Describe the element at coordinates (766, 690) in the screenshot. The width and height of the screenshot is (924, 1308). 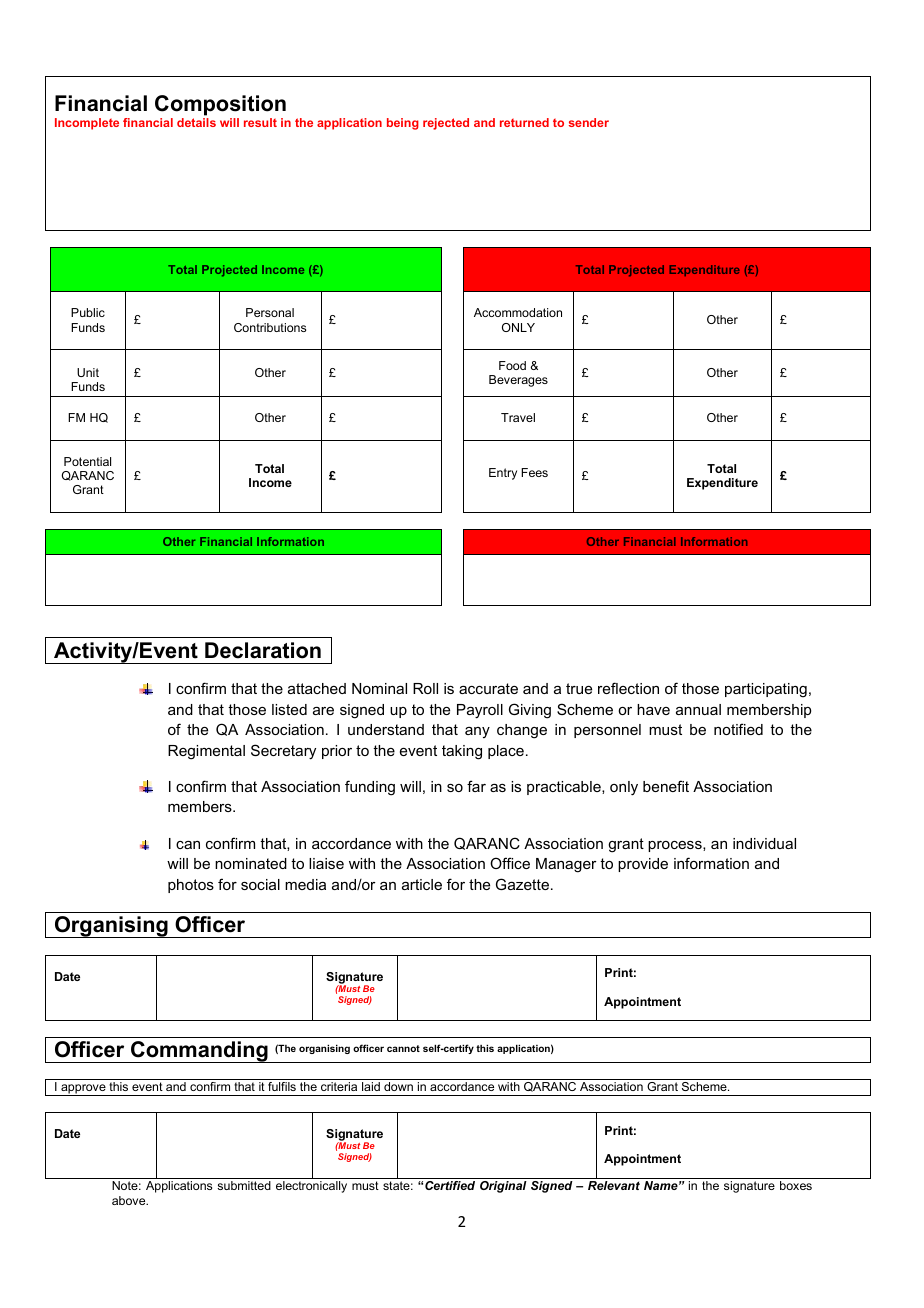
I see `participating` at that location.
